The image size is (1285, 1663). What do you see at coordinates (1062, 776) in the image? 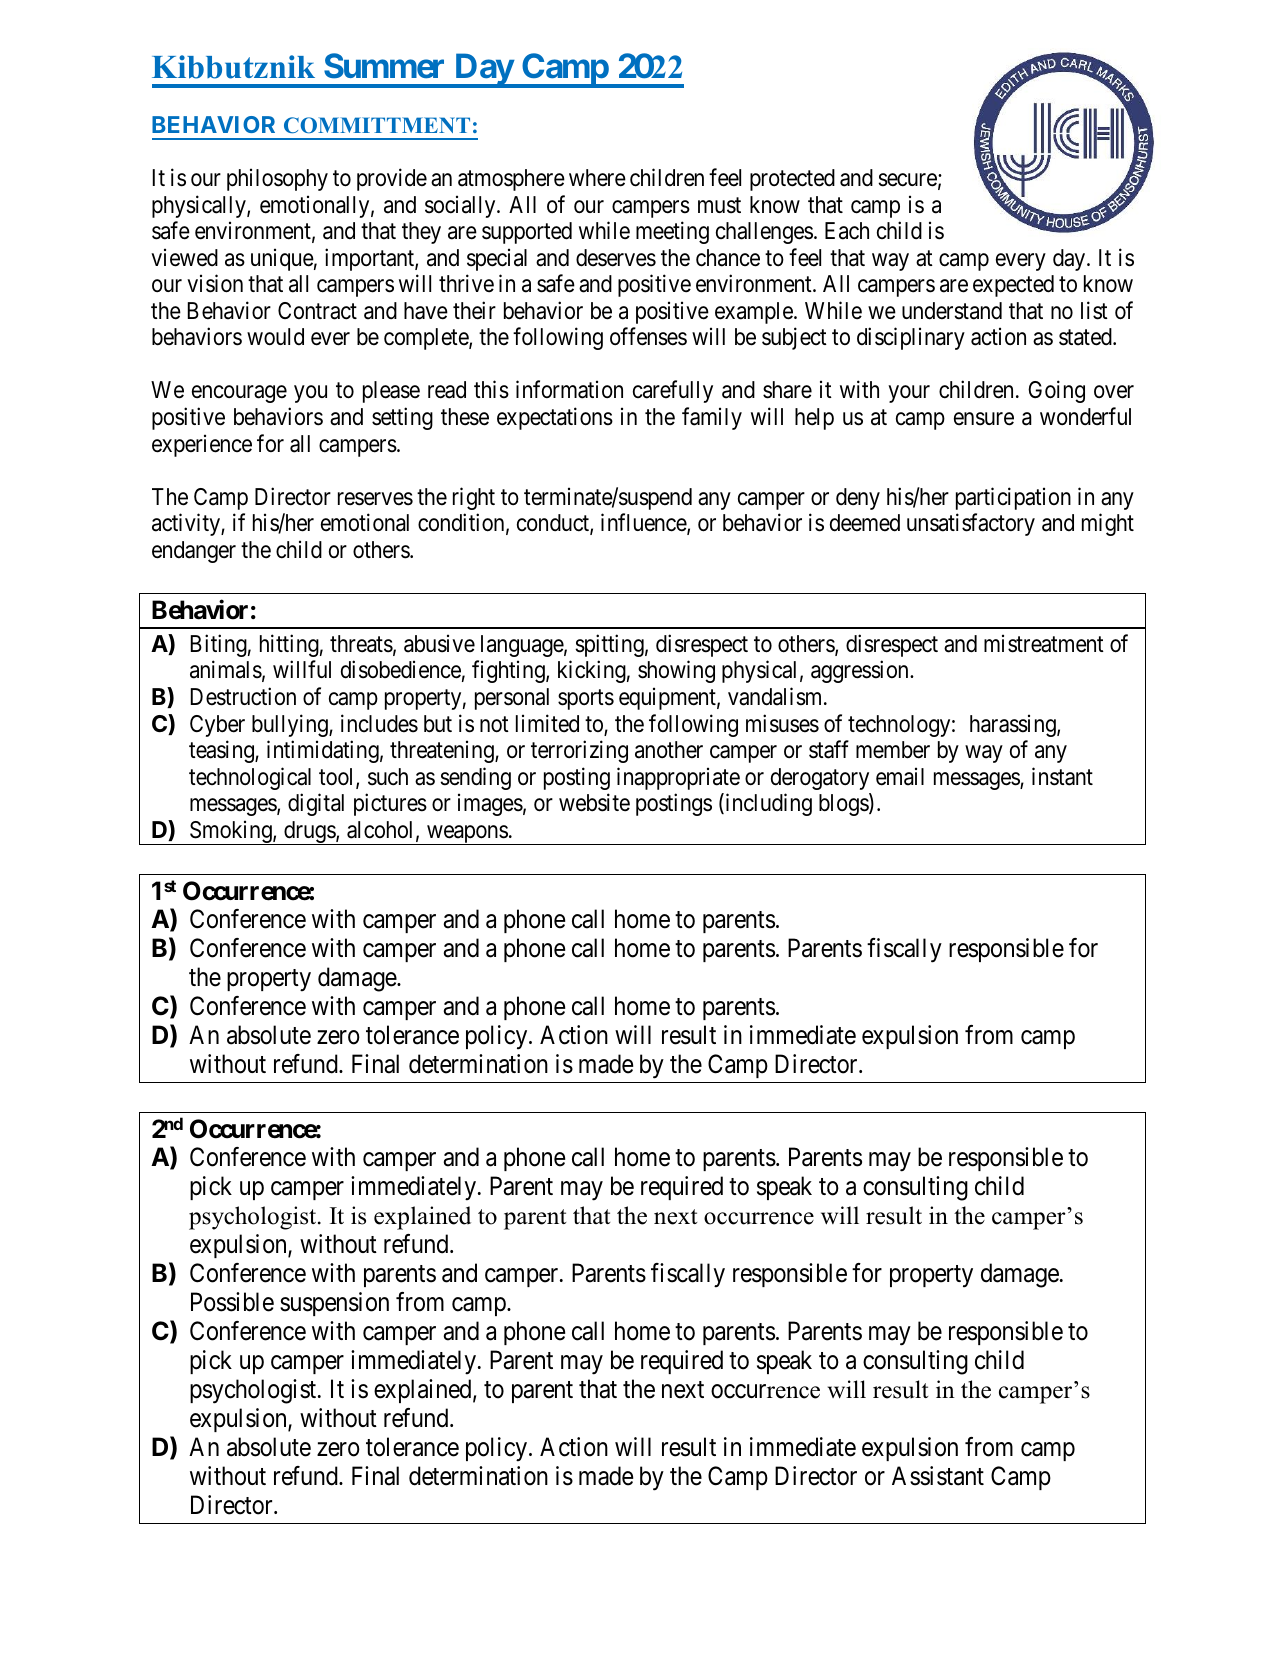
I see `instant` at bounding box center [1062, 776].
